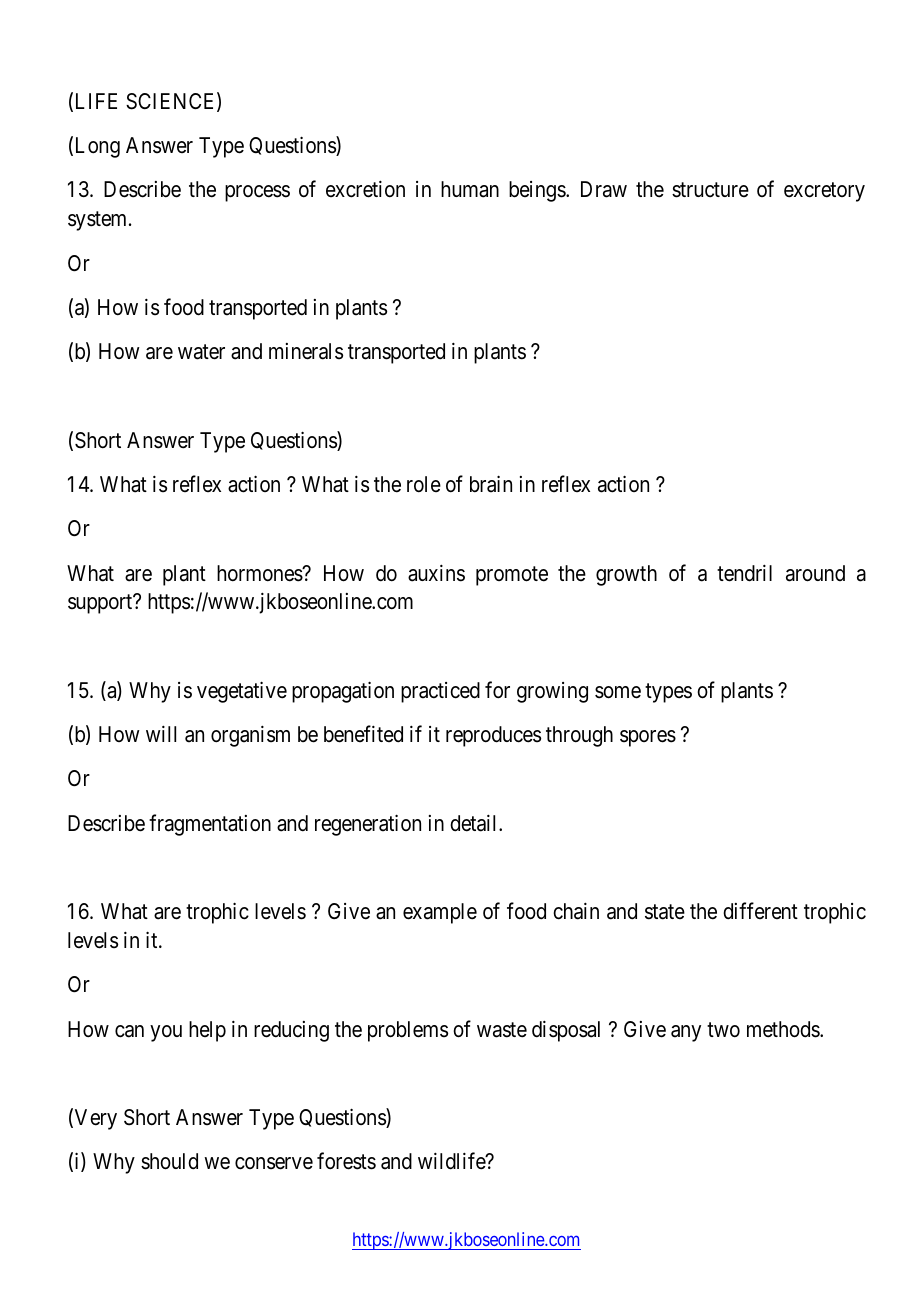  What do you see at coordinates (744, 573) in the image?
I see `tendril` at bounding box center [744, 573].
